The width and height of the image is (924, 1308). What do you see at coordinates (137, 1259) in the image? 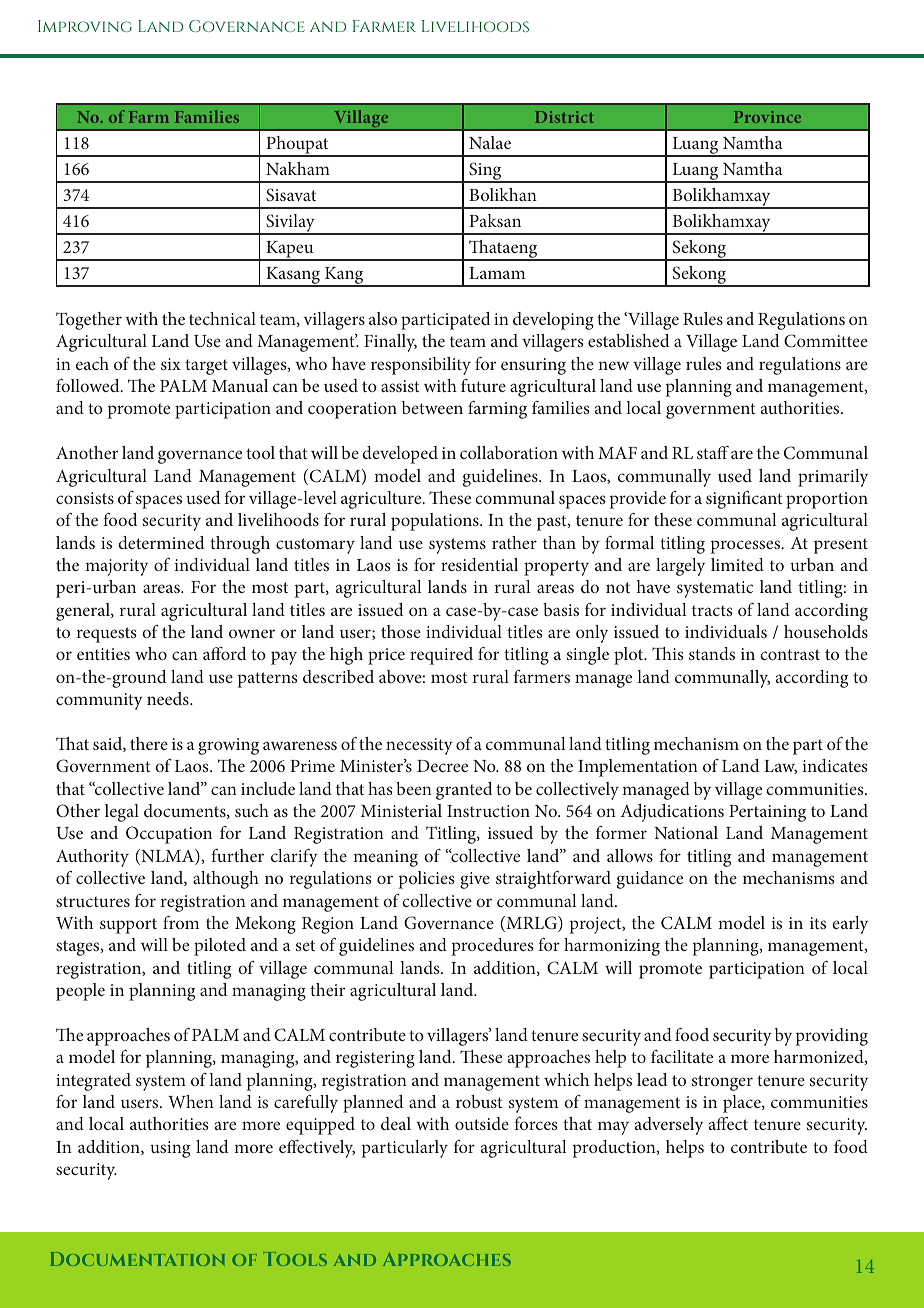
I see `Documentation` at bounding box center [137, 1259].
